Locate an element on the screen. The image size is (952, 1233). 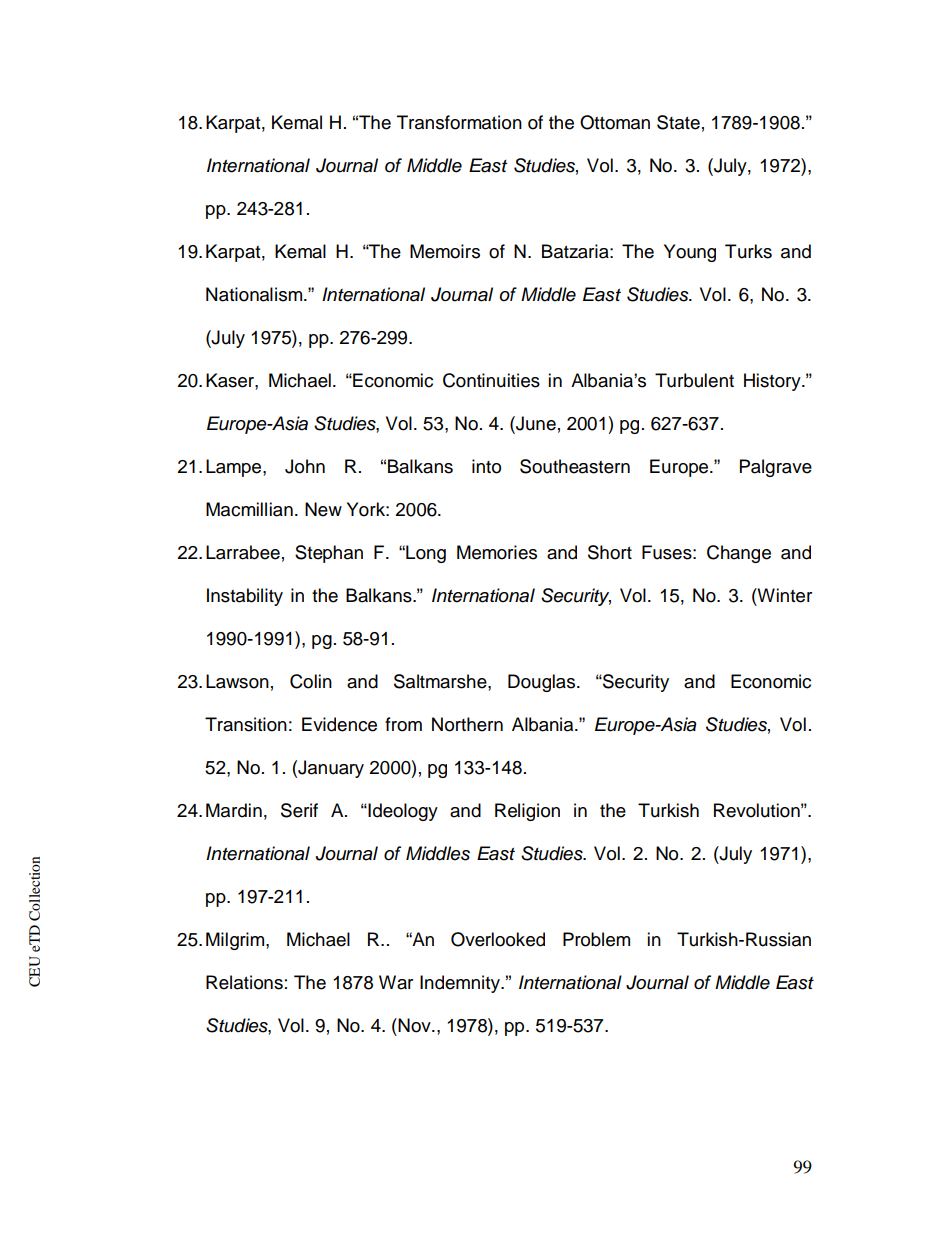
Transformation is located at coordinates (459, 122).
